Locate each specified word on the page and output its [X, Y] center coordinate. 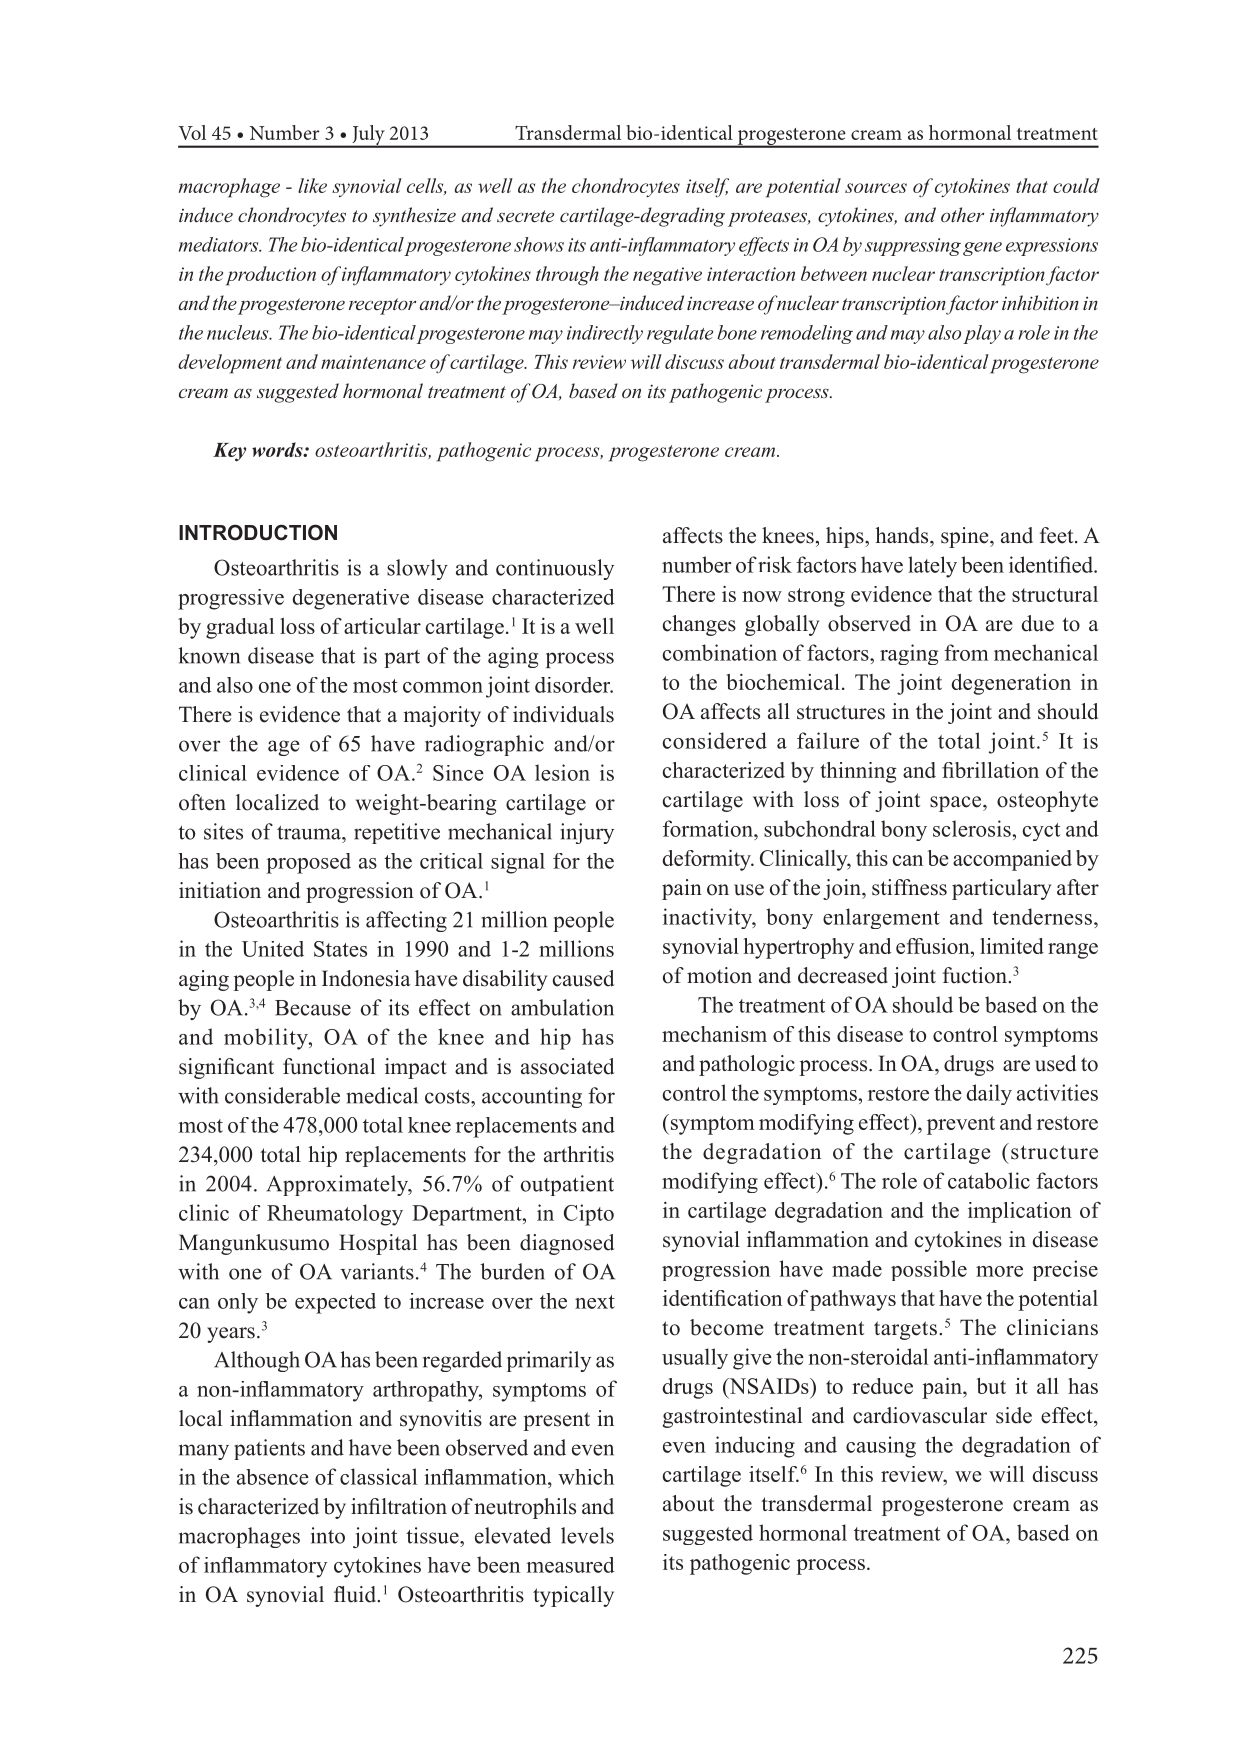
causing [881, 1447]
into [328, 1535]
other [962, 214]
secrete [525, 216]
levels [587, 1535]
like [312, 185]
